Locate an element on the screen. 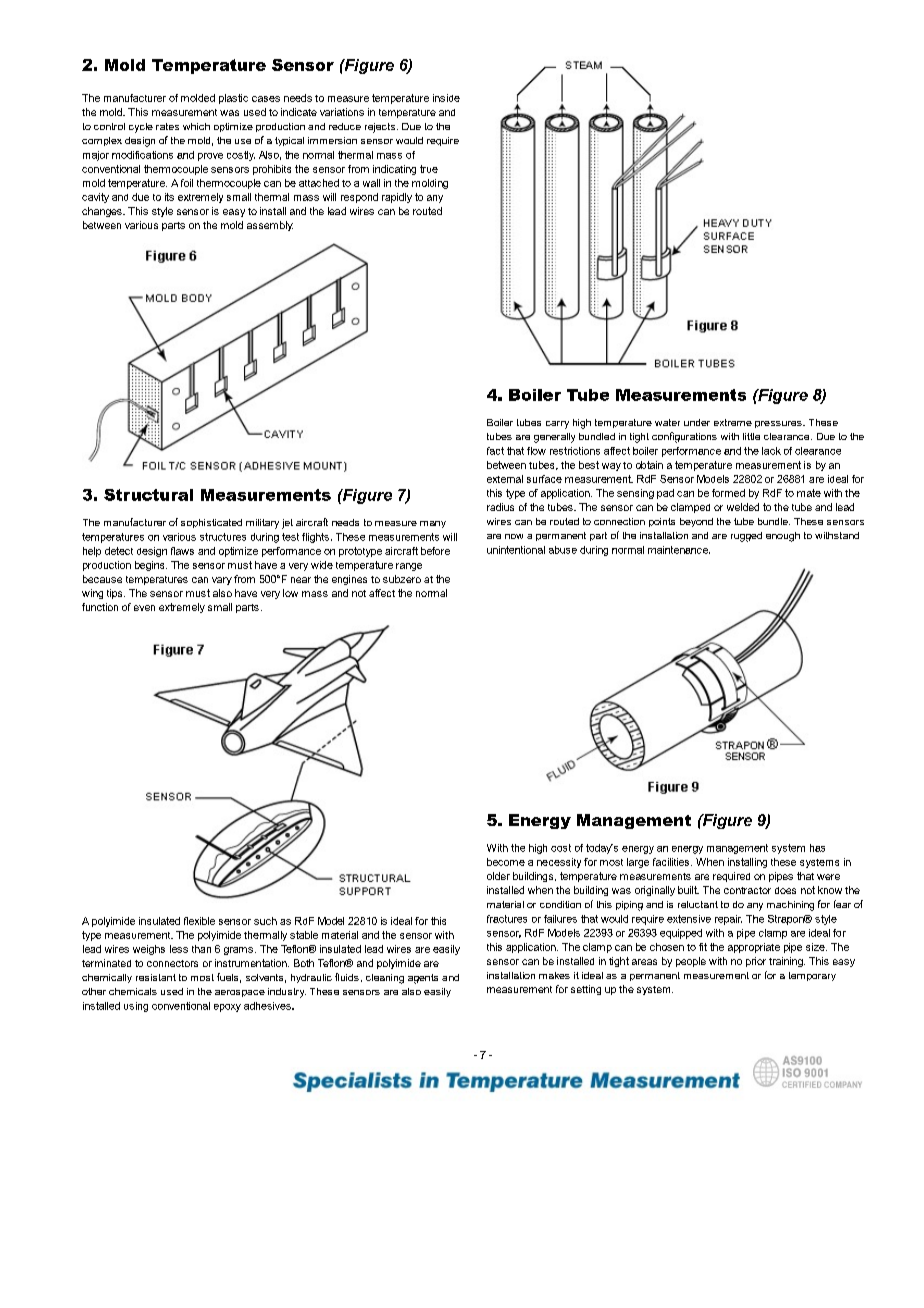  resistant is located at coordinates (156, 977).
